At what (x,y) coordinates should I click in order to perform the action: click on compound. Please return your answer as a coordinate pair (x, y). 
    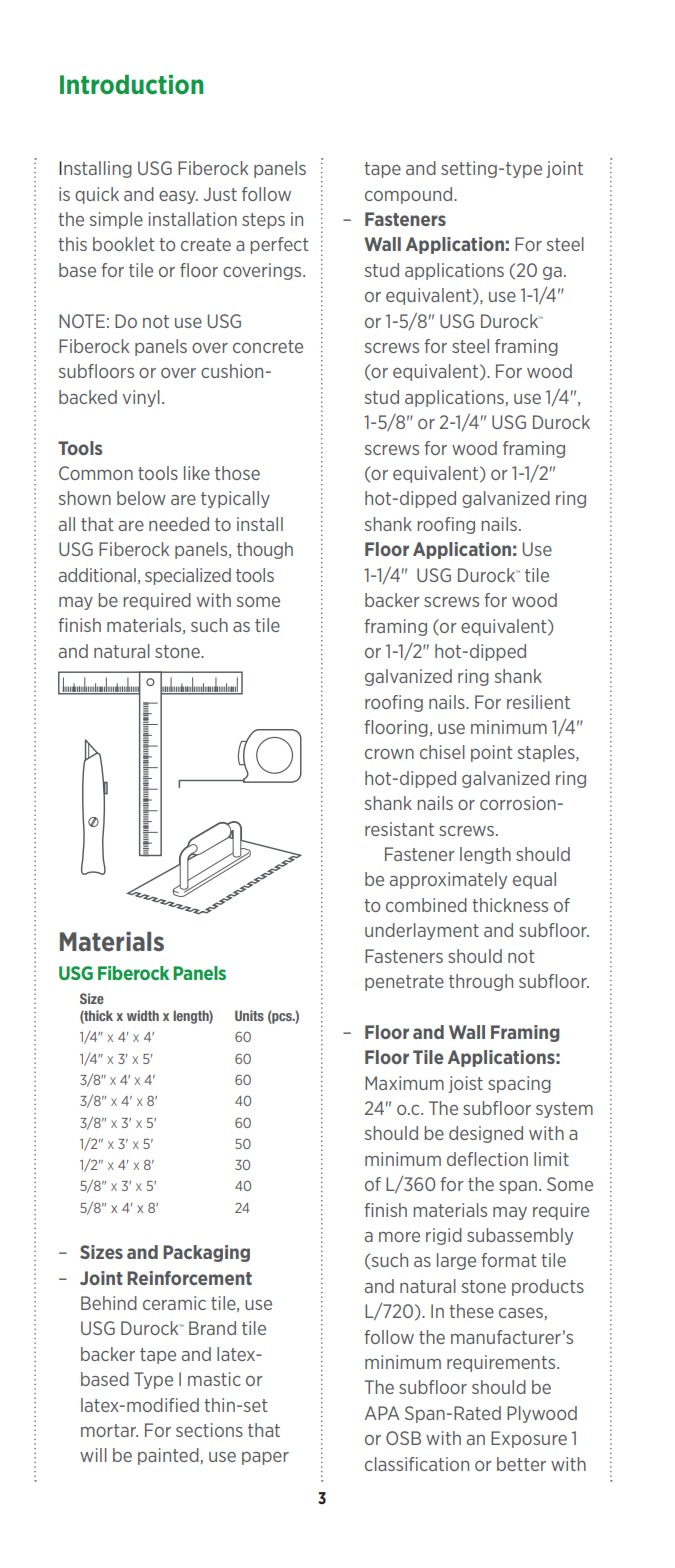
    Looking at the image, I should click on (410, 195).
